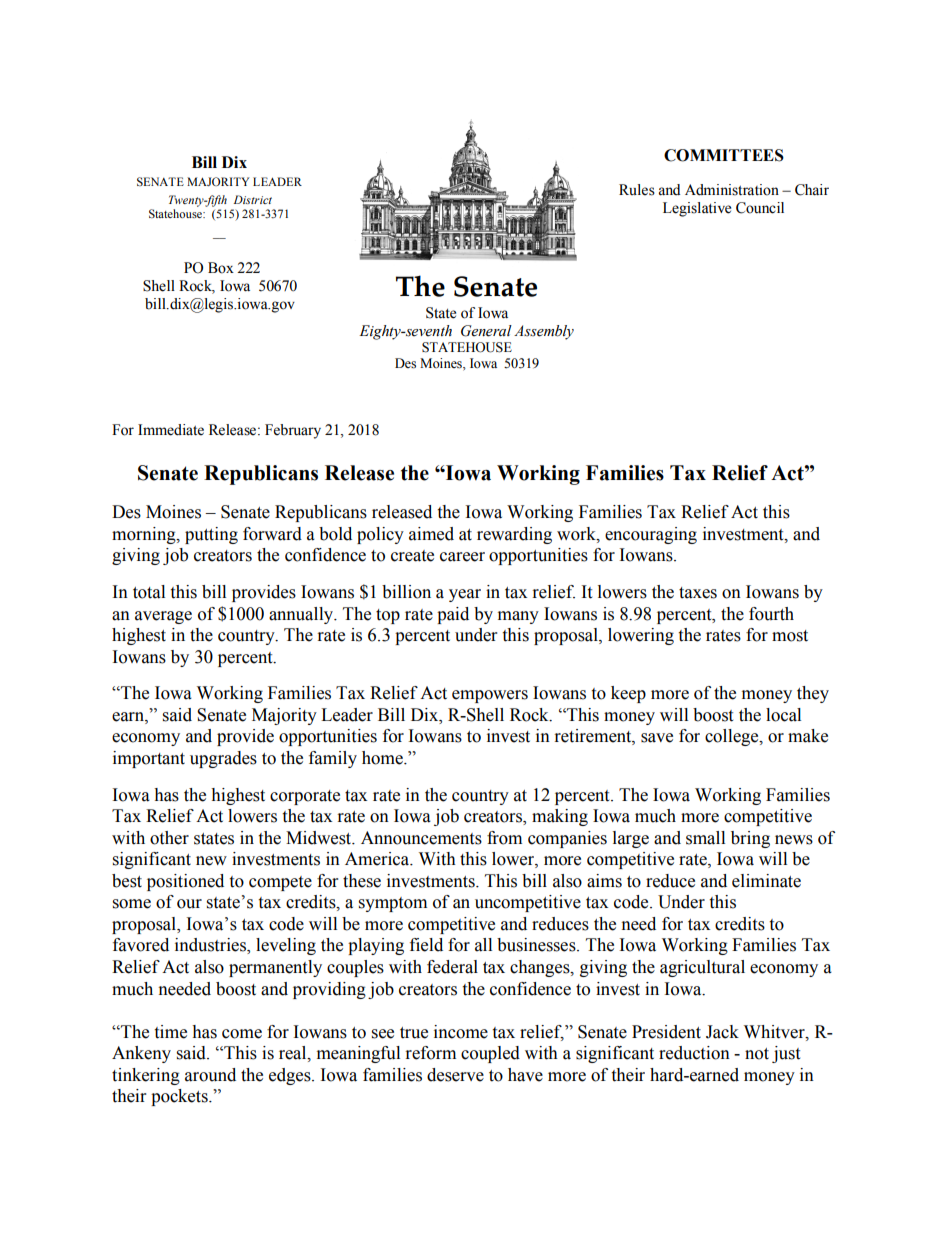  I want to click on Immediate, so click(171, 430).
